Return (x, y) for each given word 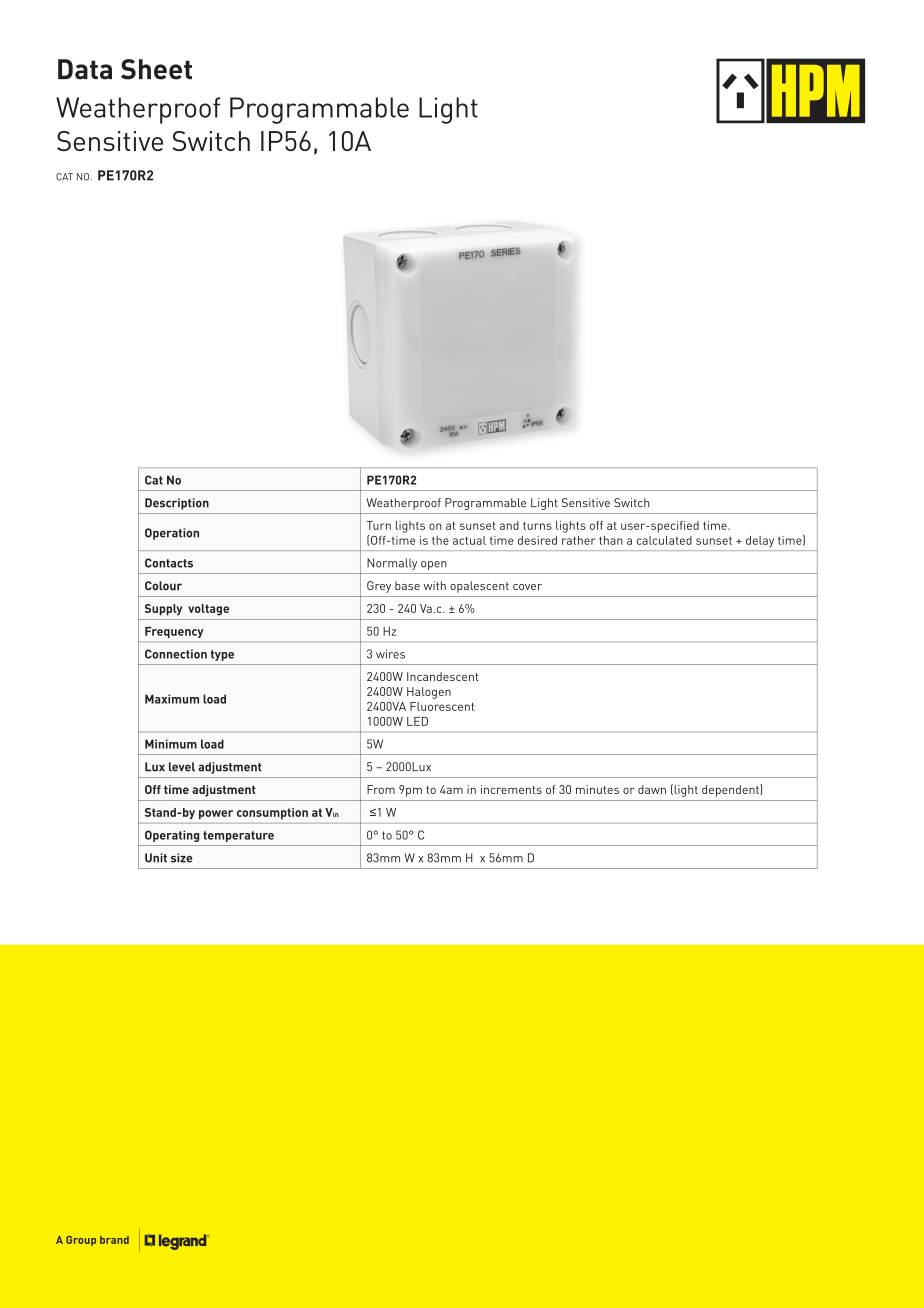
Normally (392, 564)
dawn (652, 789)
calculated (664, 540)
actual (469, 540)
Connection (176, 654)
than (611, 540)
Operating (172, 836)
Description (177, 504)
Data (85, 69)
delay (760, 541)
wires (390, 654)
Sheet (156, 69)
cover (527, 587)
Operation (172, 534)
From (381, 789)
